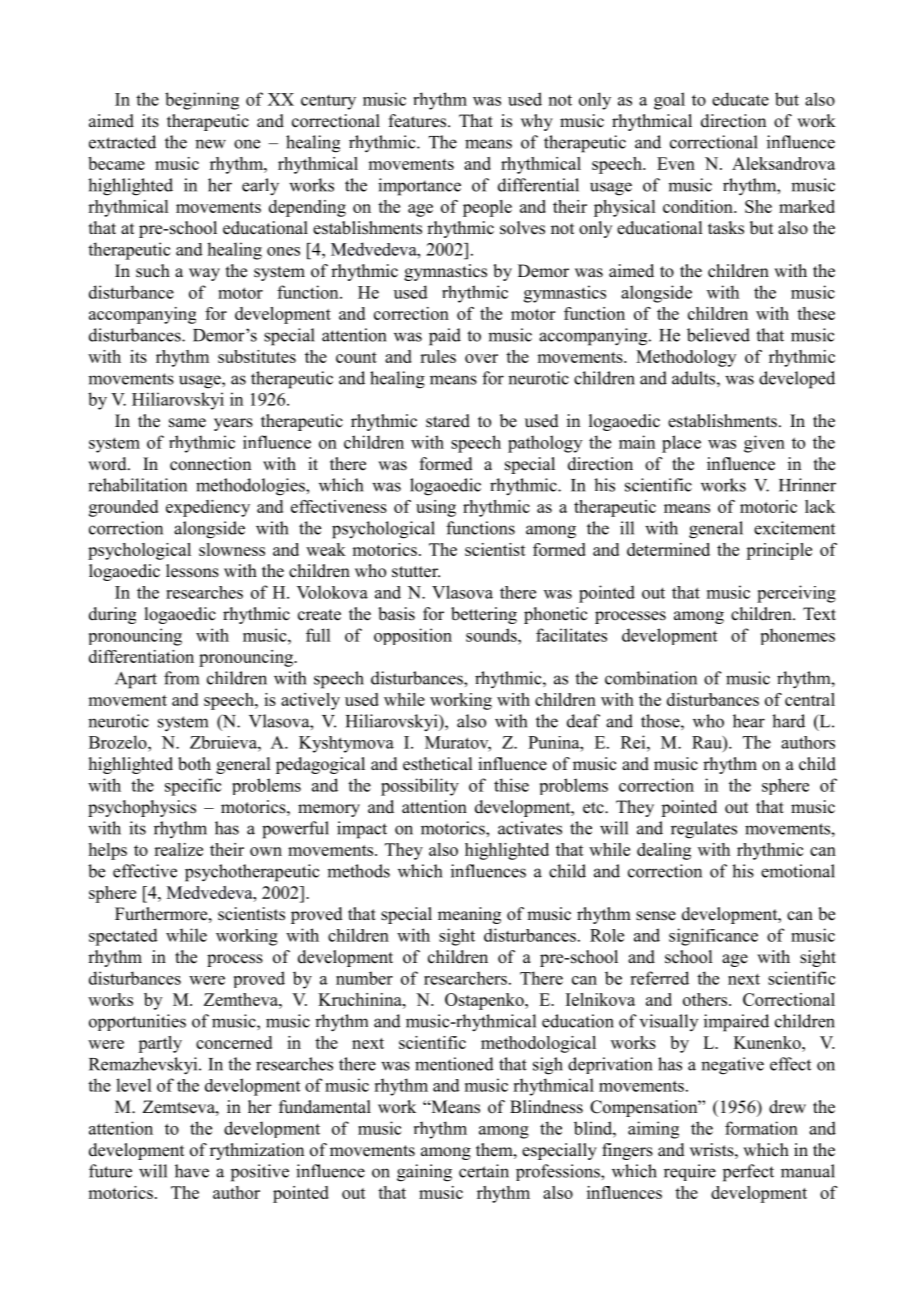  I want to click on educate, so click(740, 99).
